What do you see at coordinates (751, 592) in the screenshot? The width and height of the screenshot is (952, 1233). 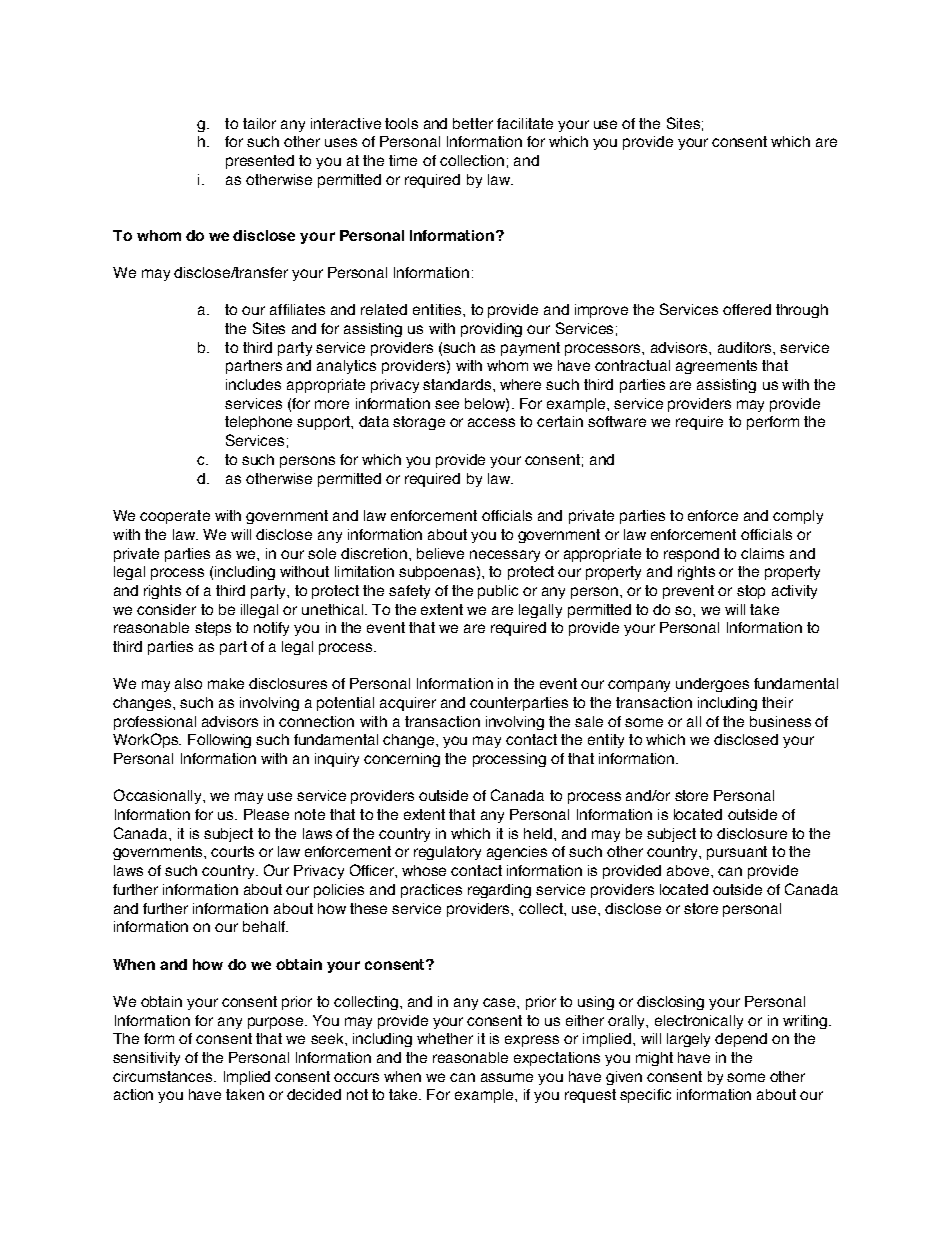 I see `stop` at bounding box center [751, 592].
